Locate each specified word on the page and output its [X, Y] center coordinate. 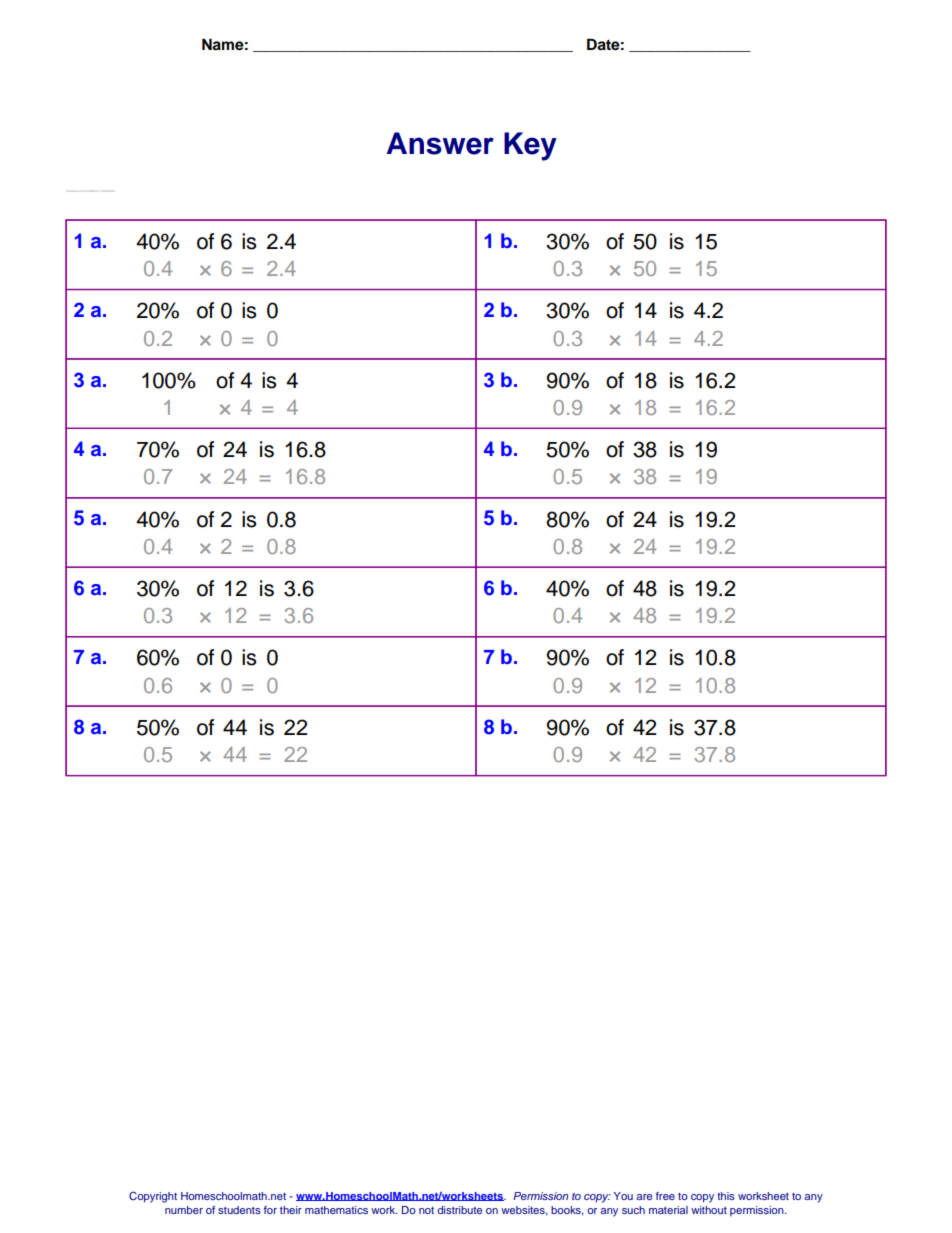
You [623, 1196]
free [665, 1196]
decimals [108, 191]
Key [530, 146]
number [184, 1210]
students [239, 1210]
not [426, 1210]
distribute [459, 1210]
